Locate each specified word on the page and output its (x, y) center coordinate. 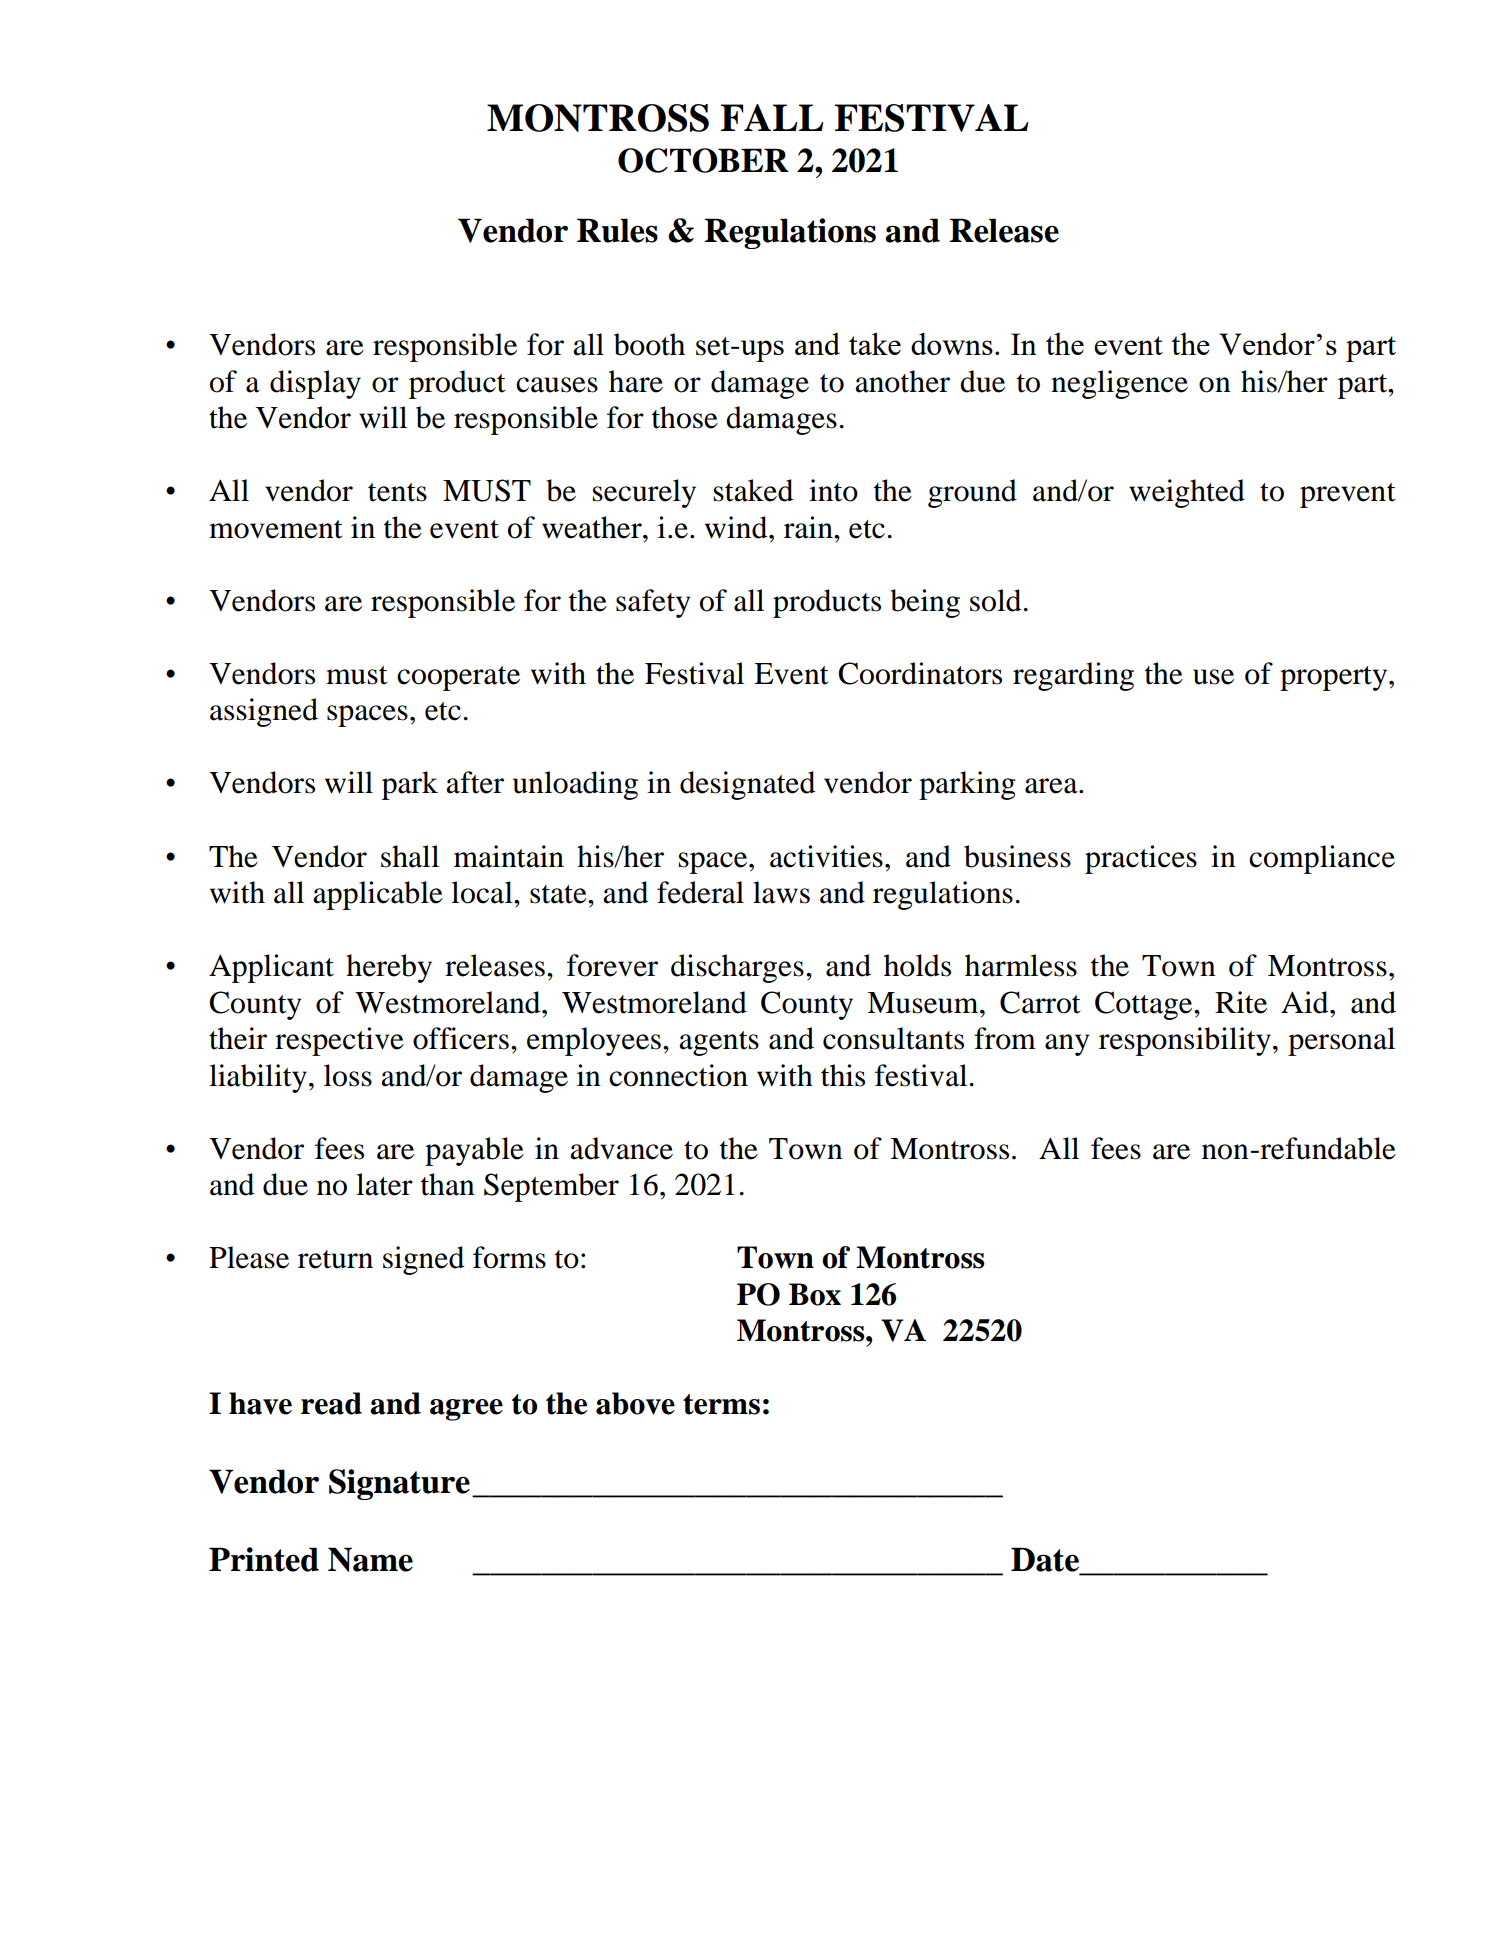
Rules (617, 230)
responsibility (1185, 1041)
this (843, 1075)
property (1335, 678)
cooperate (458, 678)
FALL (772, 117)
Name (370, 1559)
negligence (1119, 384)
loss (348, 1075)
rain (809, 527)
